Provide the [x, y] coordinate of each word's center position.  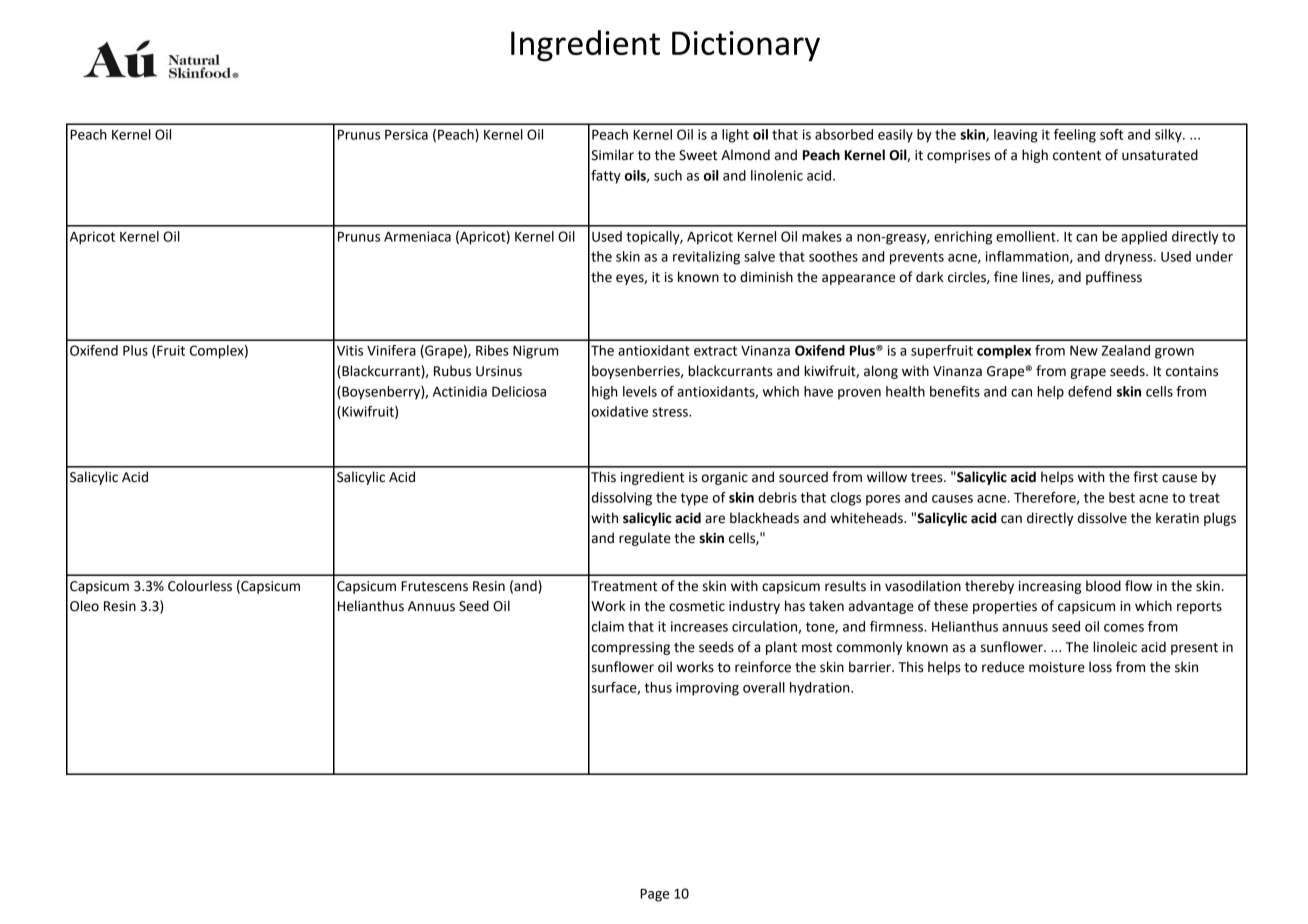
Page [654, 895]
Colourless [200, 586]
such [668, 175]
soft [1111, 134]
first [1145, 477]
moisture [1057, 667]
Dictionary [746, 46]
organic [725, 478]
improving [707, 689]
